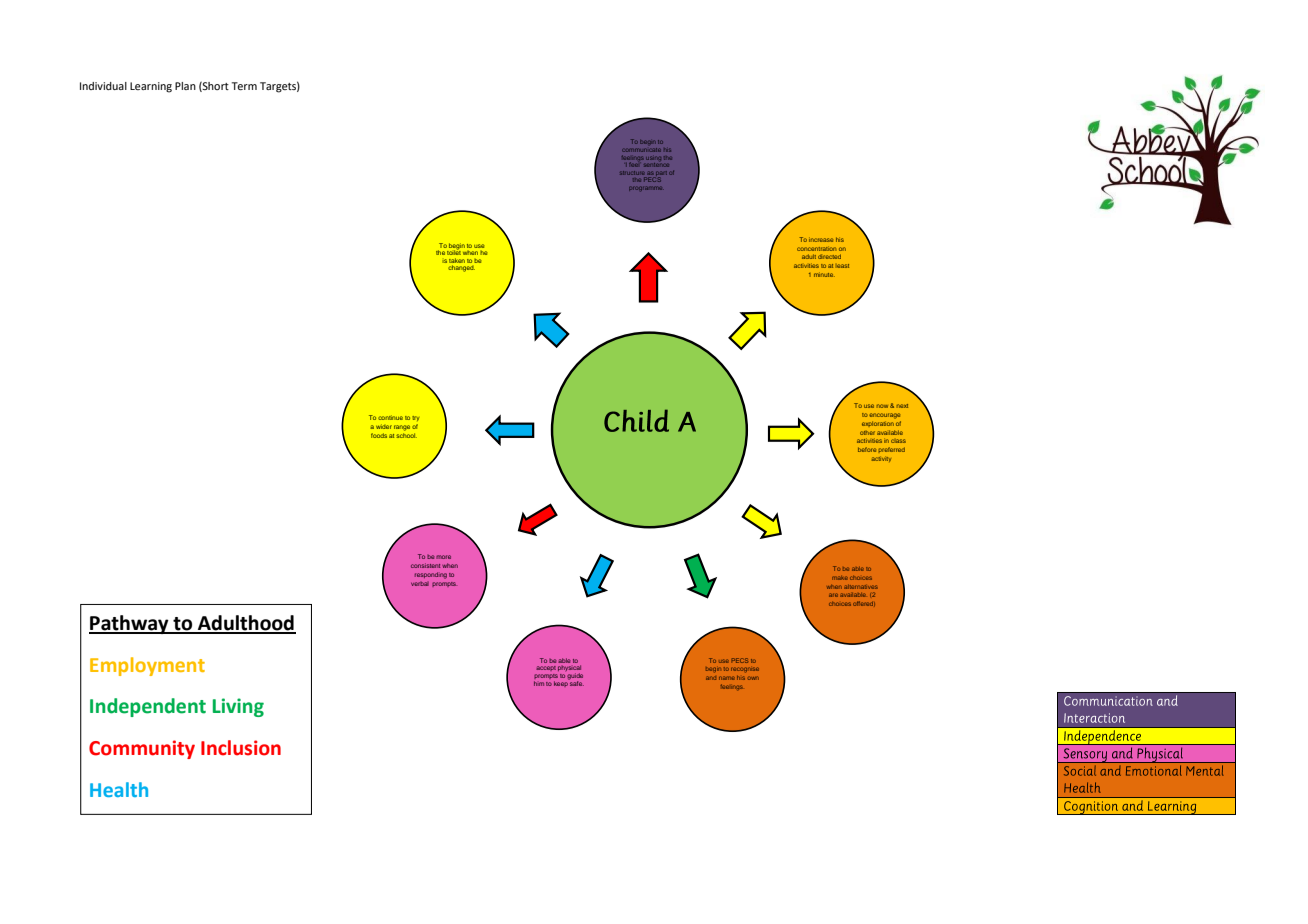 The width and height of the document is (1308, 924). What do you see at coordinates (840, 578) in the document?
I see `make` at bounding box center [840, 578].
